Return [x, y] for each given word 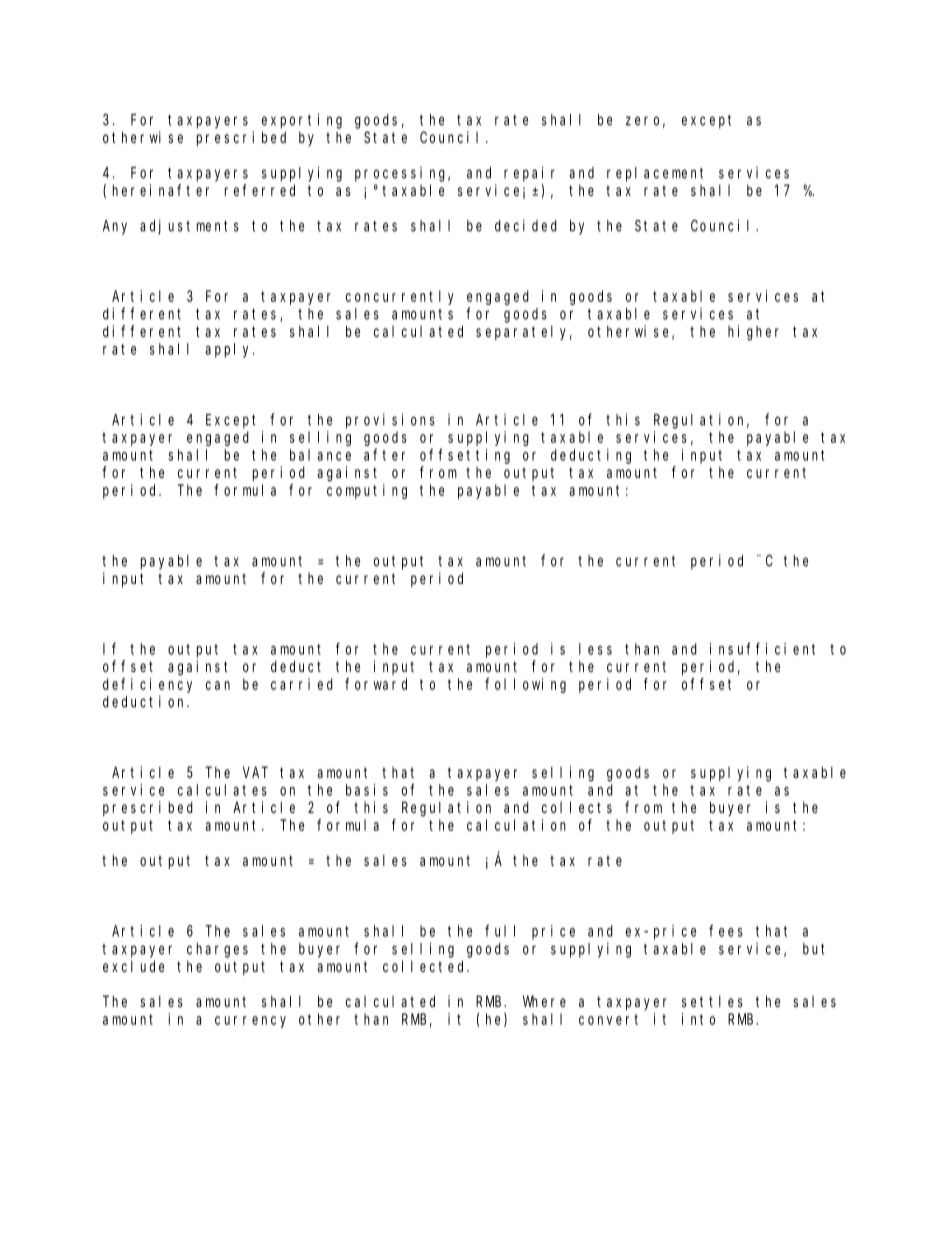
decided [526, 225]
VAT [255, 772]
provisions [390, 421]
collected [426, 966]
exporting [302, 121]
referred [260, 190]
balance [320, 455]
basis [367, 790]
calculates [222, 790]
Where [544, 1001]
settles [712, 1001]
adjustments [189, 227]
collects [577, 807]
